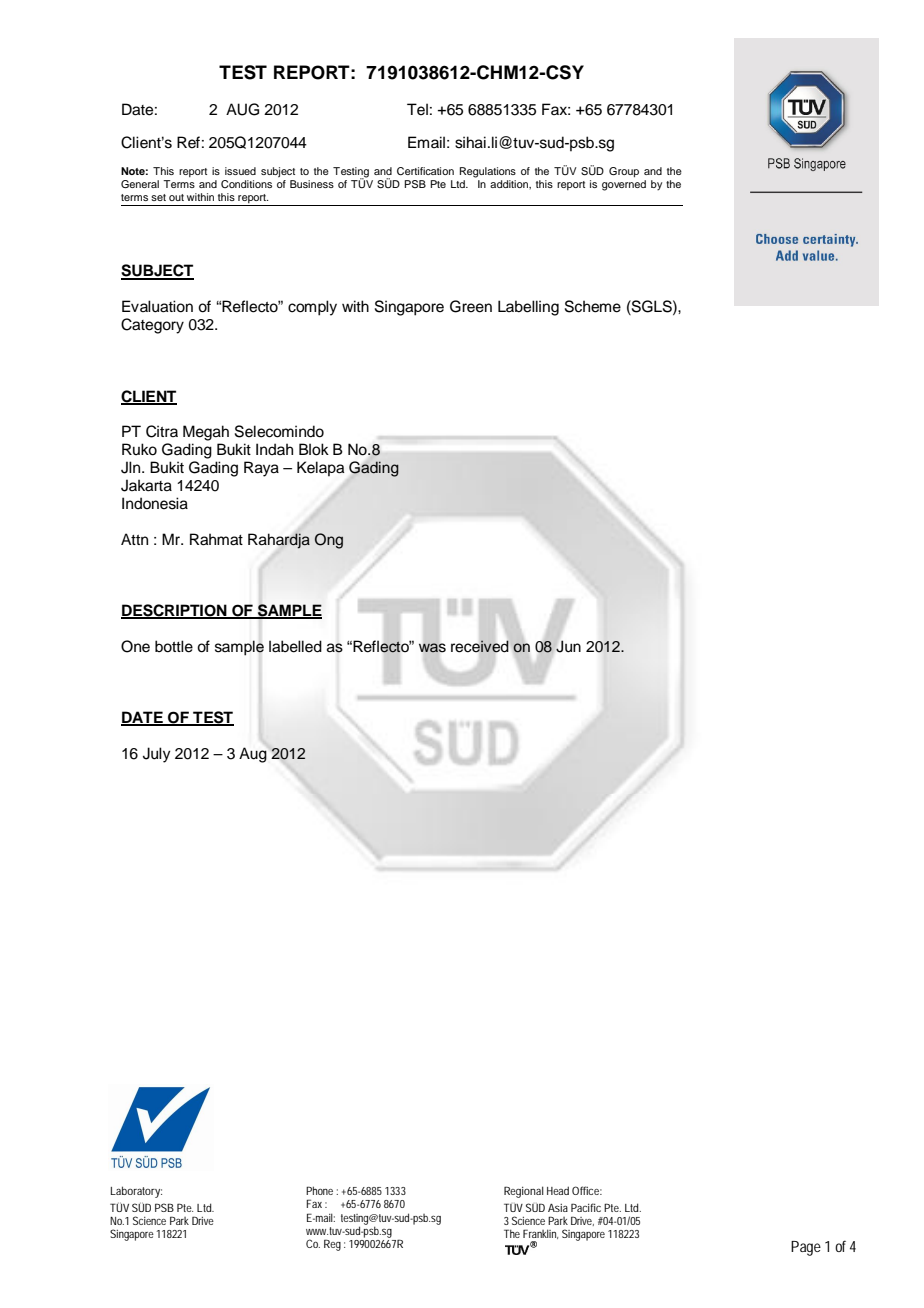 Image resolution: width=924 pixels, height=1308 pixels. What do you see at coordinates (329, 541) in the image?
I see `Ong` at bounding box center [329, 541].
